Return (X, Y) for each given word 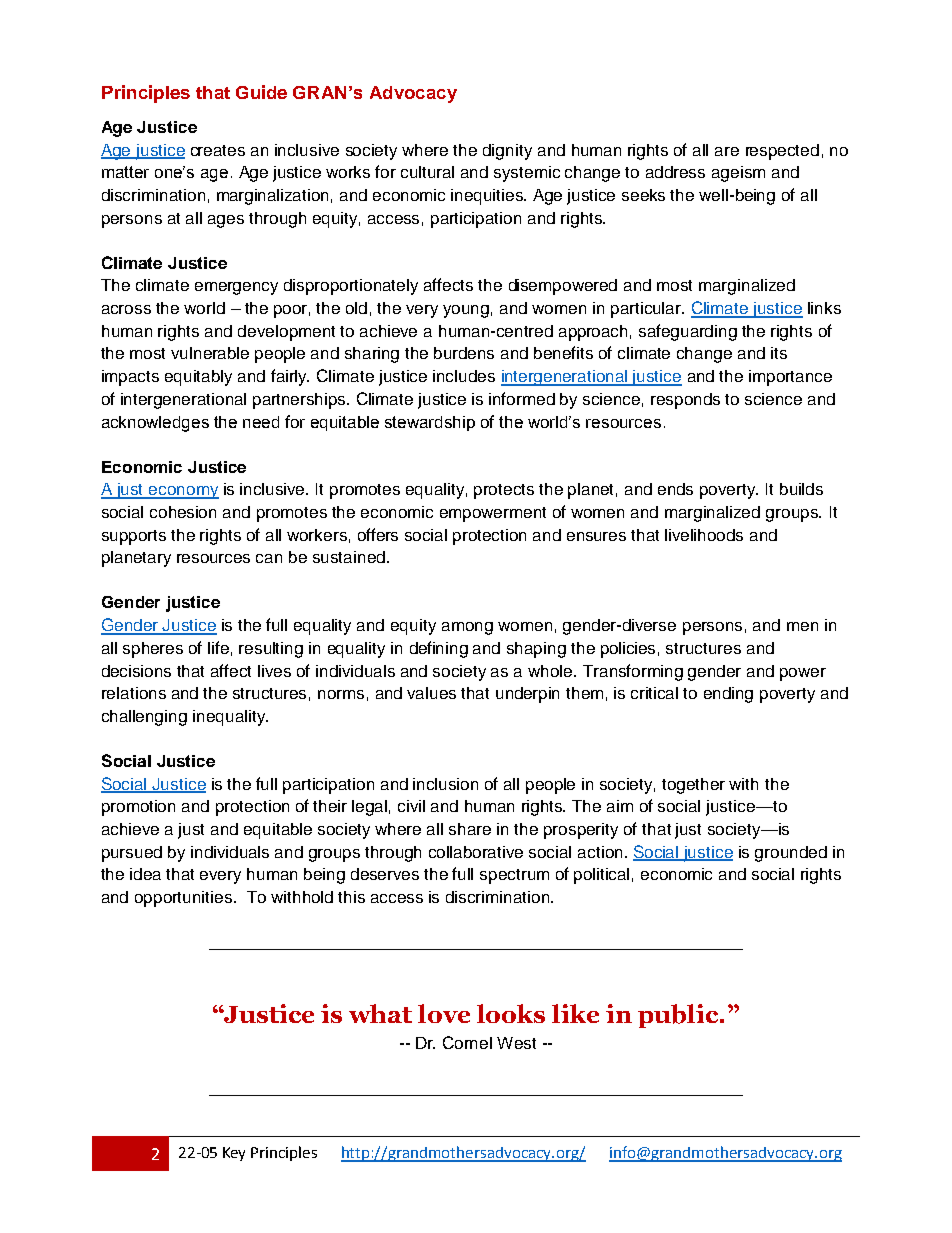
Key (234, 1154)
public (679, 1016)
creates (218, 150)
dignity (507, 152)
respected (782, 152)
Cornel (467, 1042)
